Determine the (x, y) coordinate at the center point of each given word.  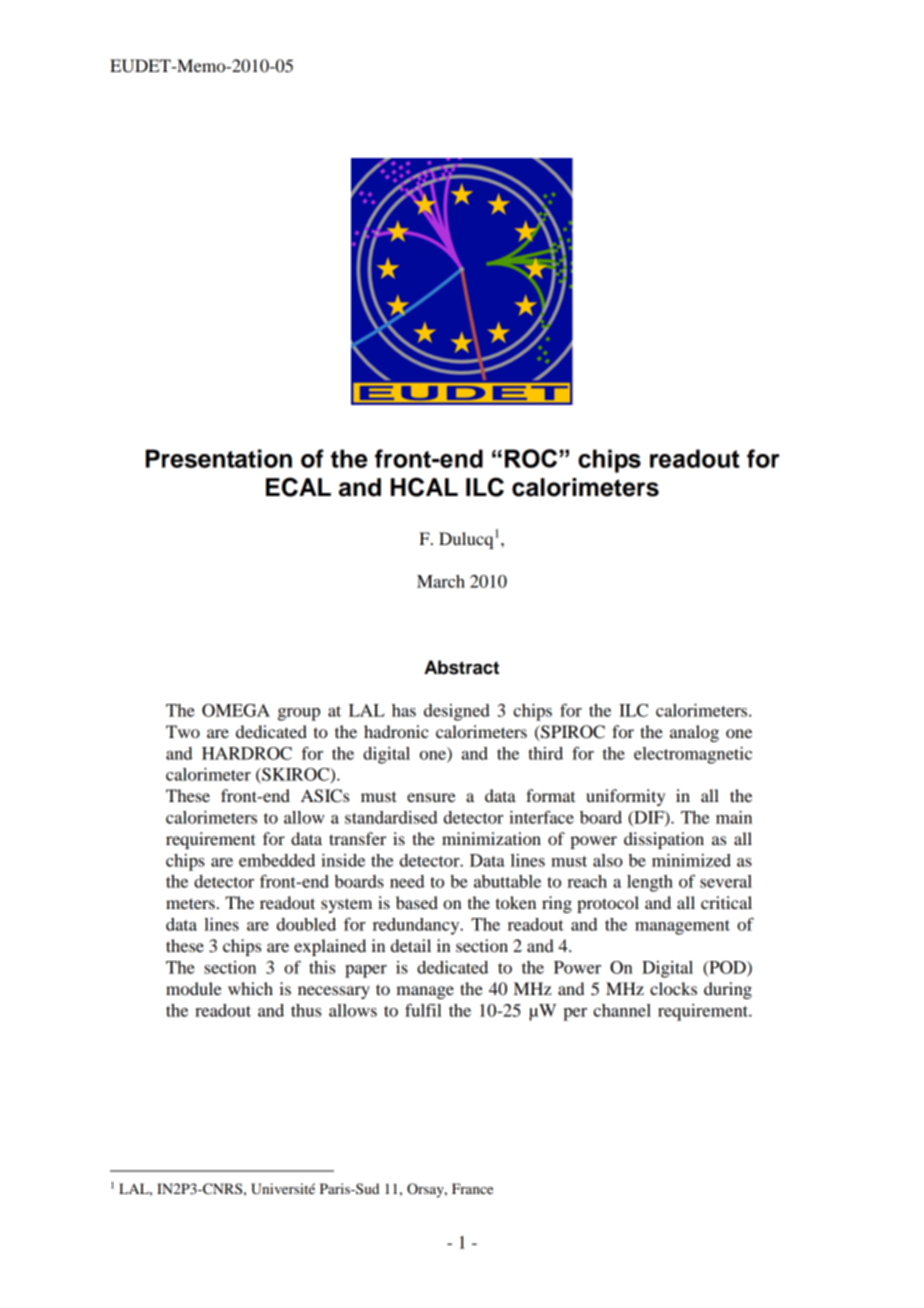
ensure (431, 797)
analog (694, 733)
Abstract (461, 667)
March (441, 581)
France (472, 1188)
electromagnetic (693, 755)
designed (457, 712)
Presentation (219, 458)
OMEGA (236, 710)
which (250, 988)
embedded (277, 860)
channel (622, 1010)
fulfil (423, 1010)
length (650, 883)
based (417, 902)
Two (183, 731)
